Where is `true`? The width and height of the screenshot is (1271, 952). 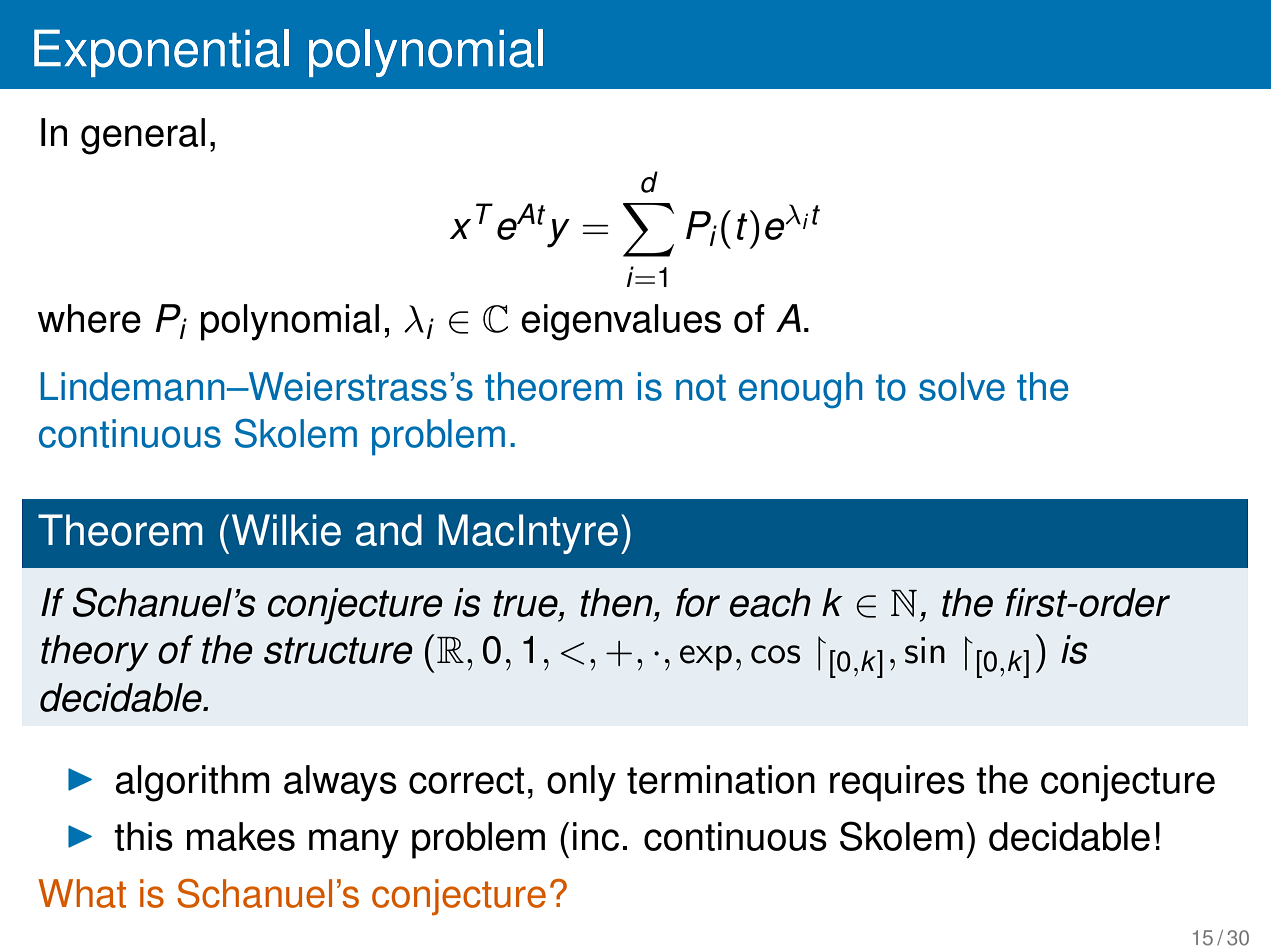
true is located at coordinates (526, 603).
